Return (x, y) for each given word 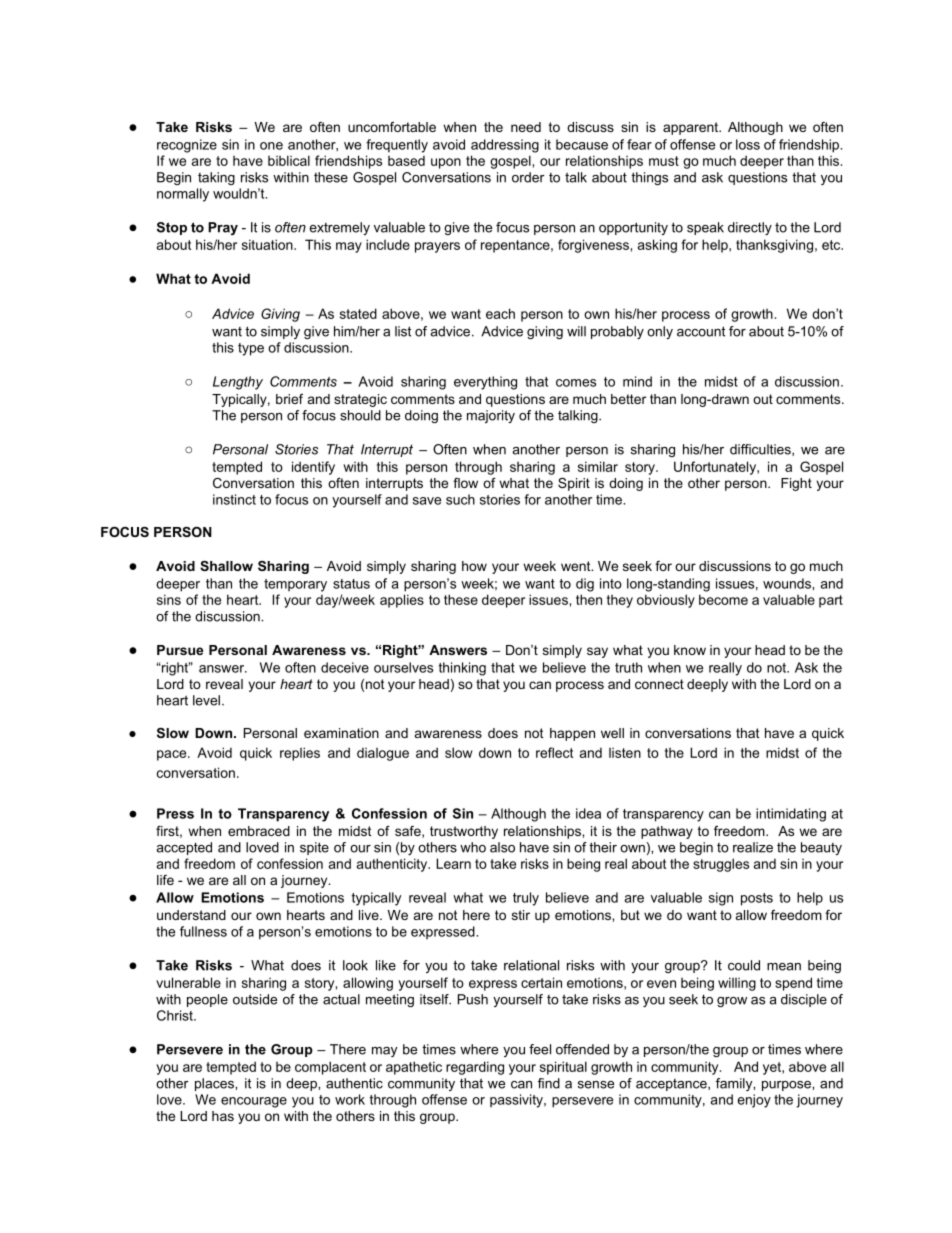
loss (748, 144)
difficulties (761, 450)
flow (465, 483)
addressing (505, 146)
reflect (554, 752)
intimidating (791, 815)
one (271, 146)
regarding (475, 1068)
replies (300, 754)
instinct (234, 499)
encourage (254, 1102)
